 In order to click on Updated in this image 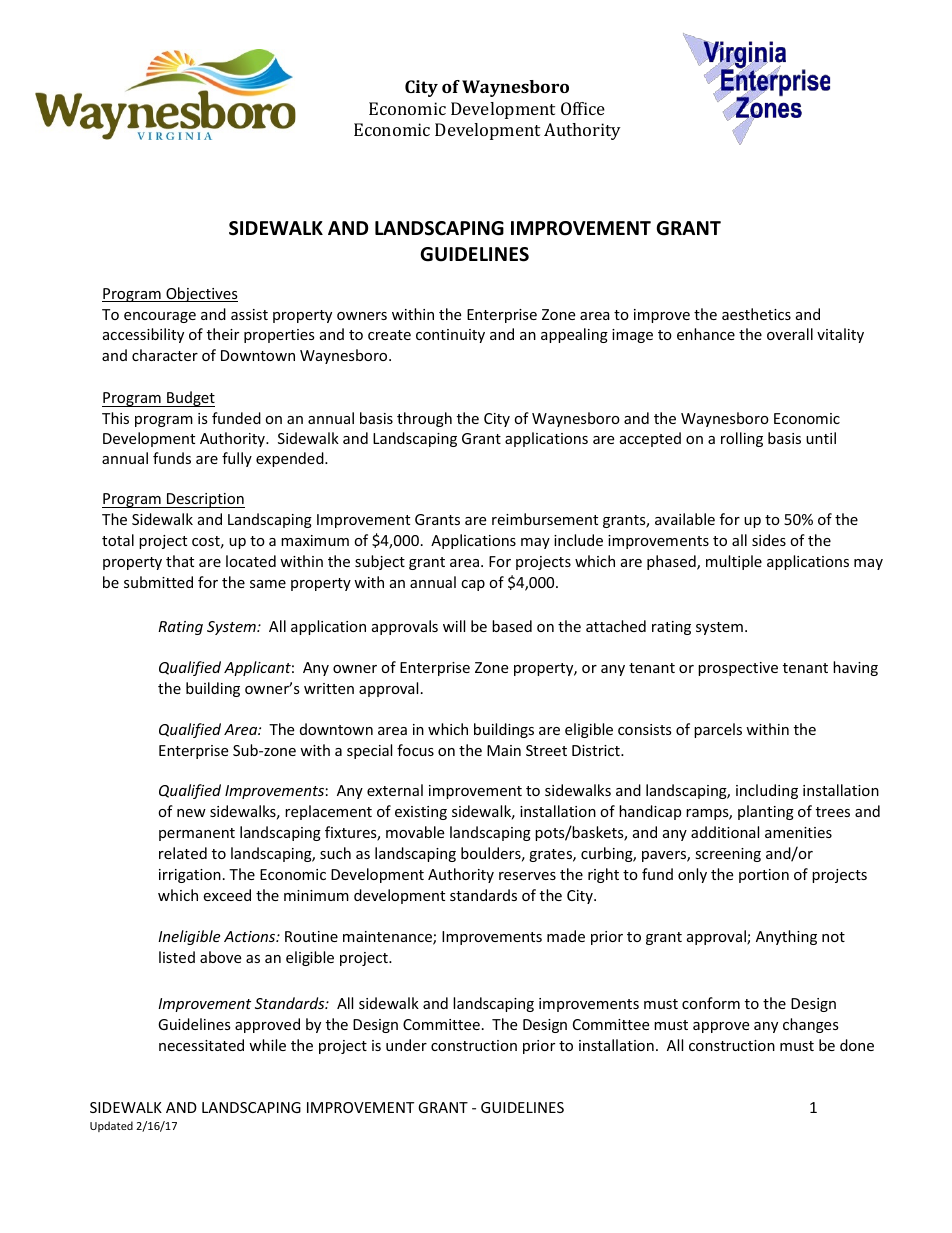, I will do `click(111, 1126)`.
